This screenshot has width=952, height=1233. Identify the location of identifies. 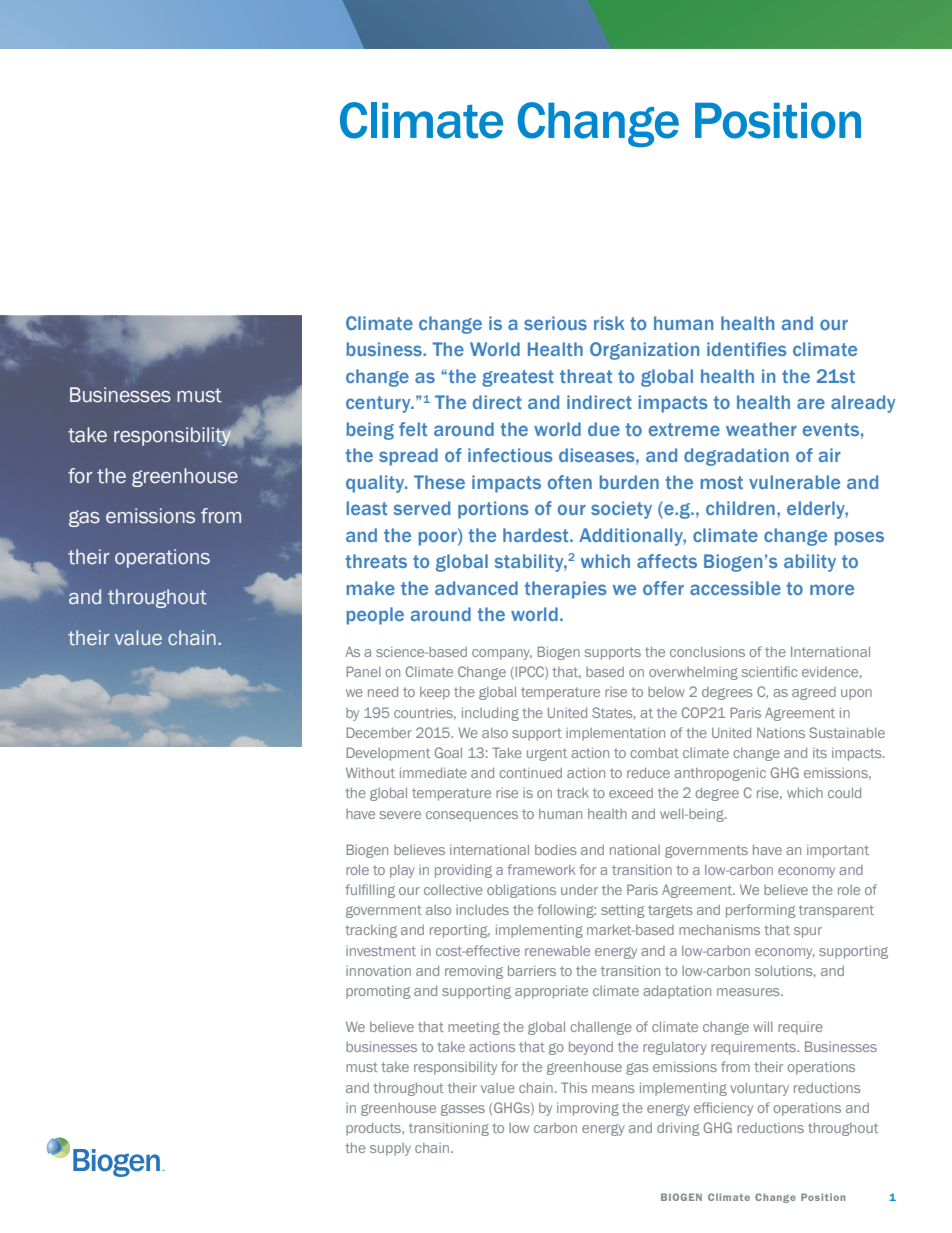
(746, 349).
